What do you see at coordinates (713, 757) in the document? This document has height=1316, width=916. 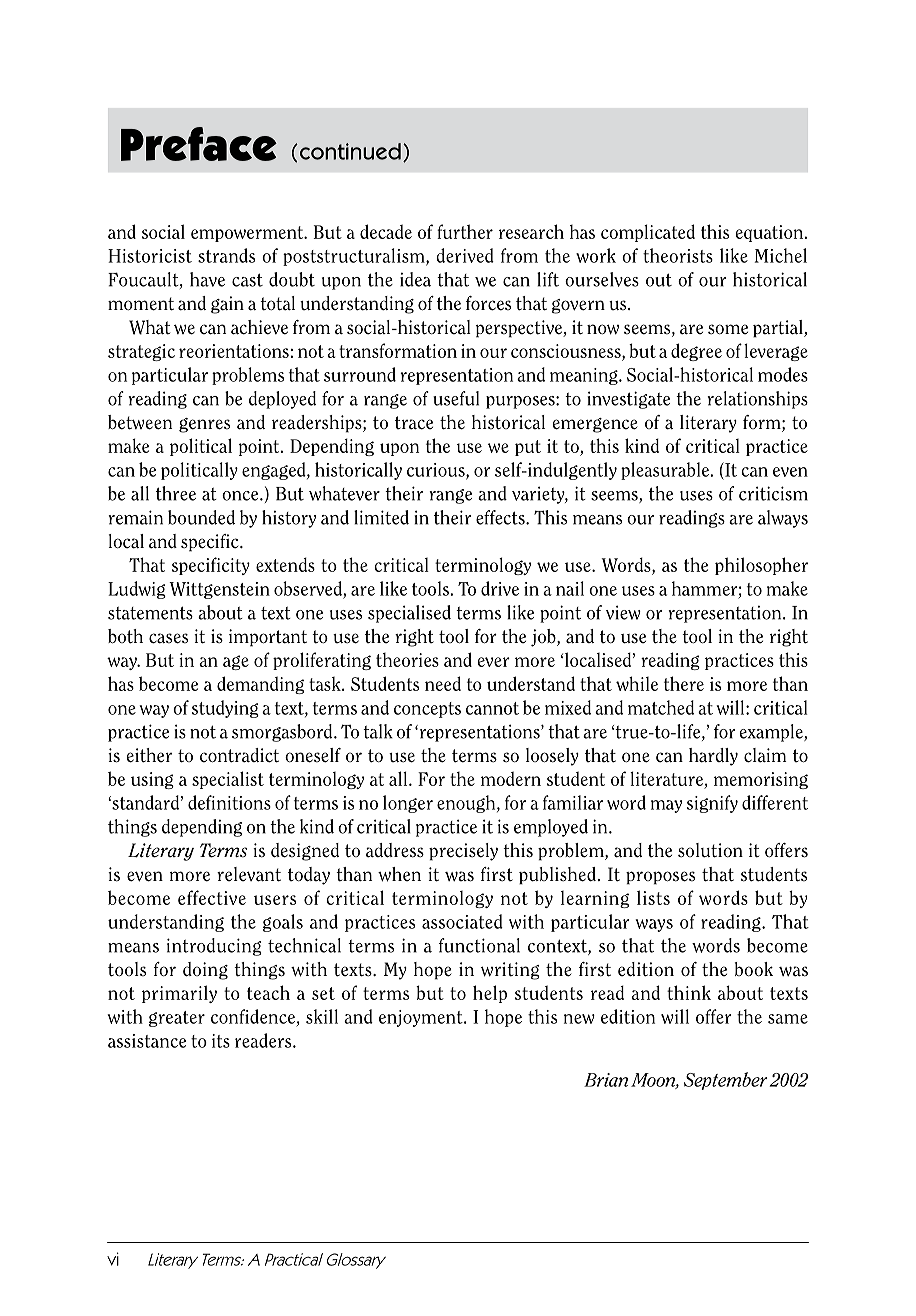 I see `hardly` at bounding box center [713, 757].
